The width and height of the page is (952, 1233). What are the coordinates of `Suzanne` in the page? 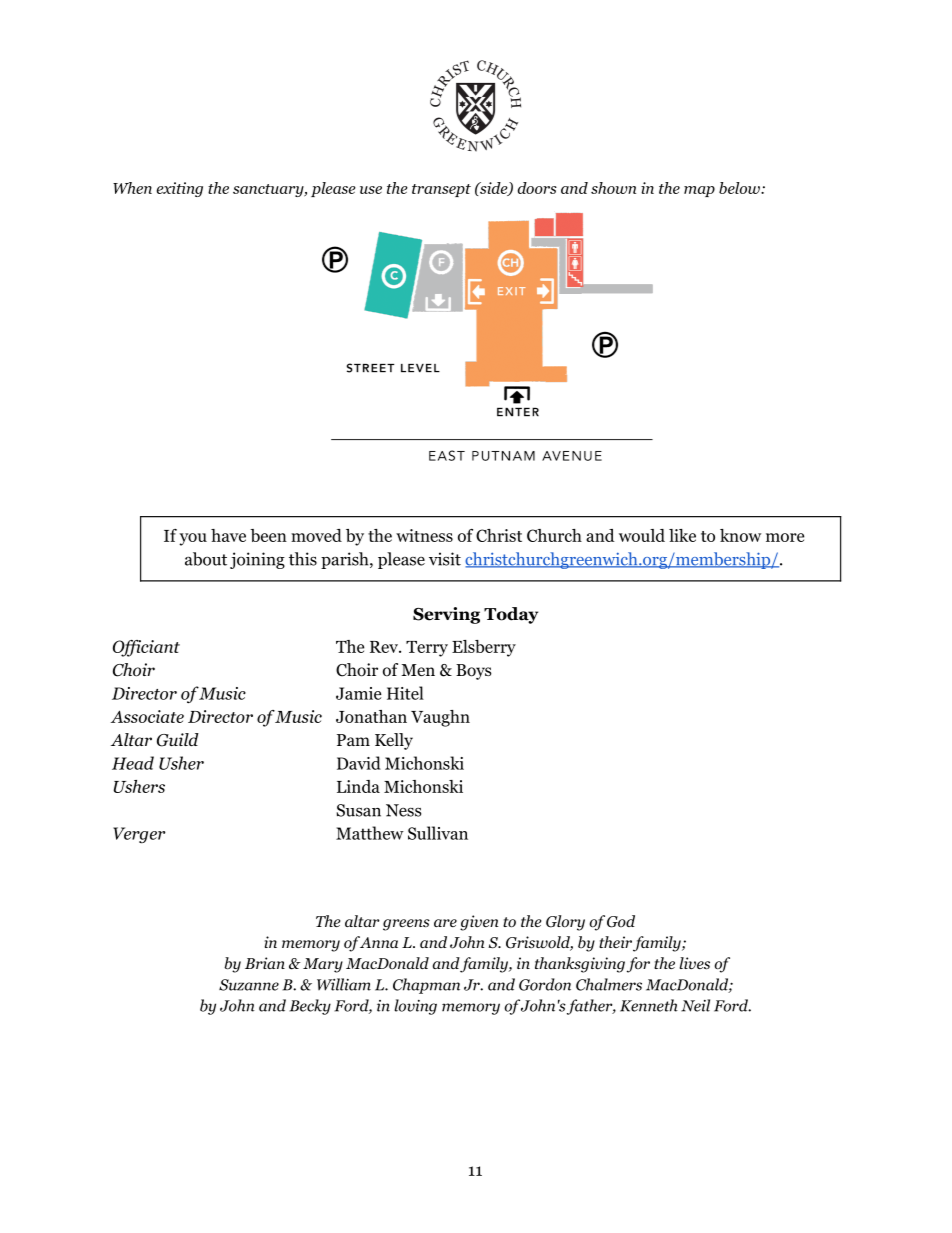 It's located at (249, 985).
